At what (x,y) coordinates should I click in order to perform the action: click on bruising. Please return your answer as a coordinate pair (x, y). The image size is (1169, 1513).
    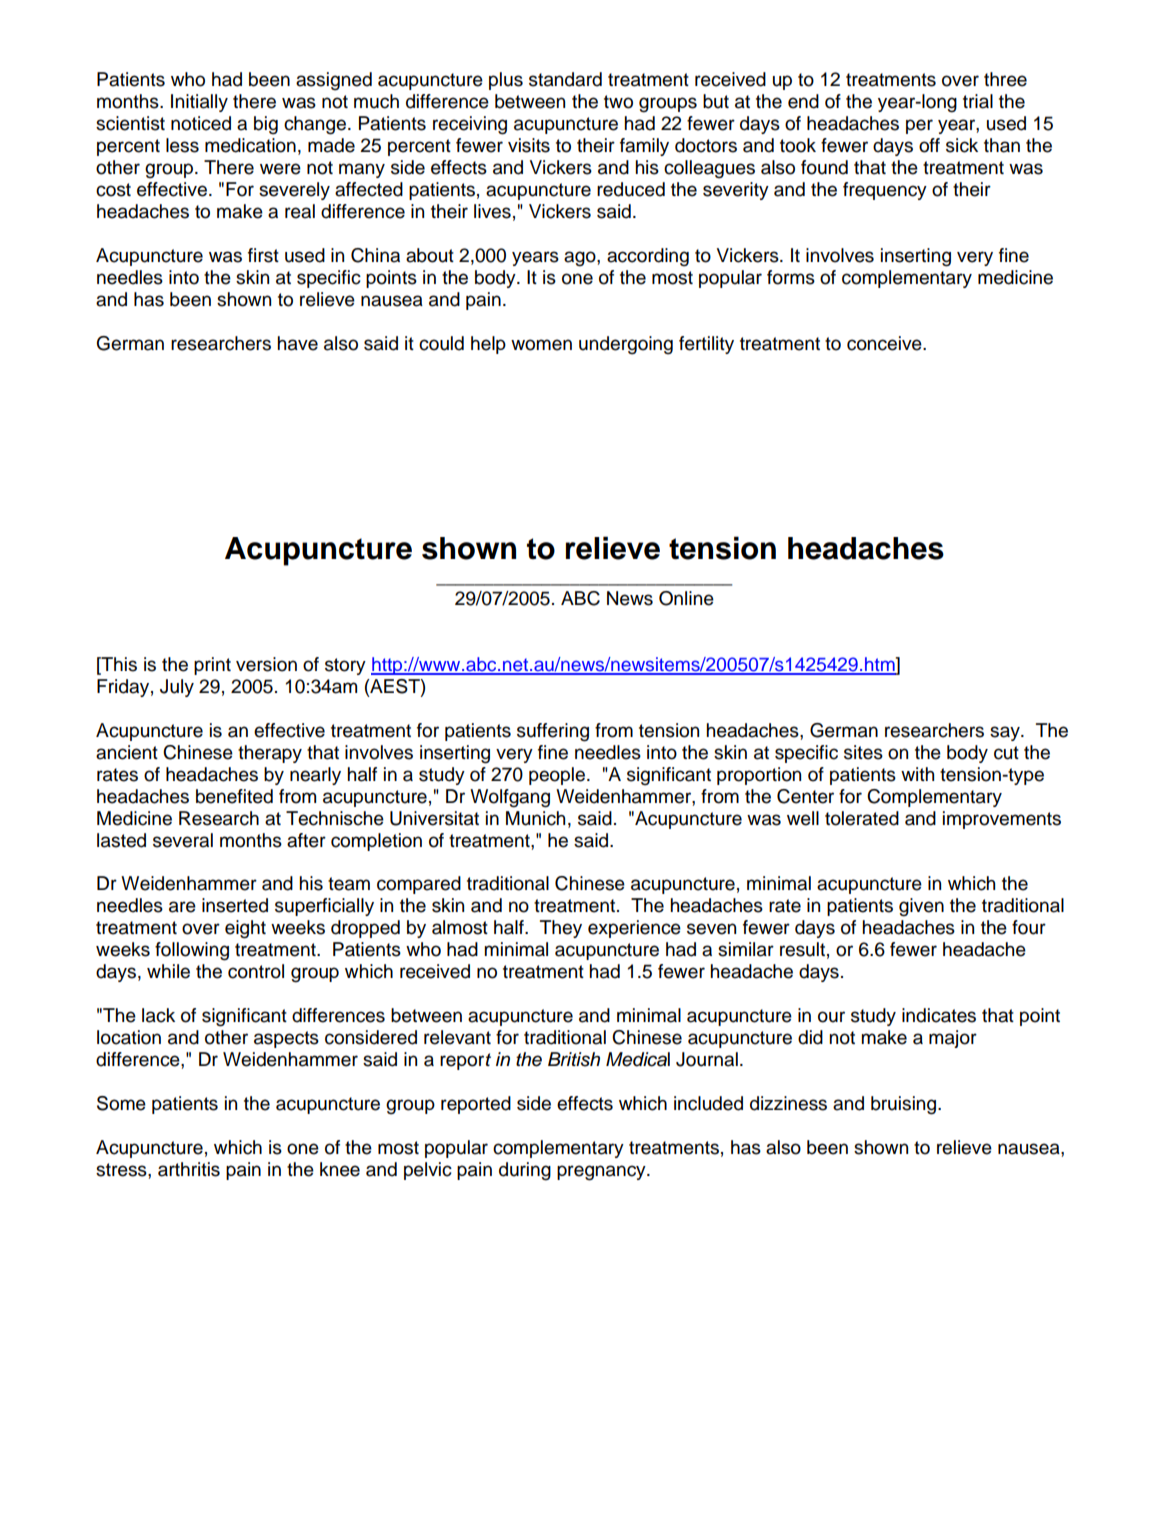
    Looking at the image, I should click on (905, 1105).
